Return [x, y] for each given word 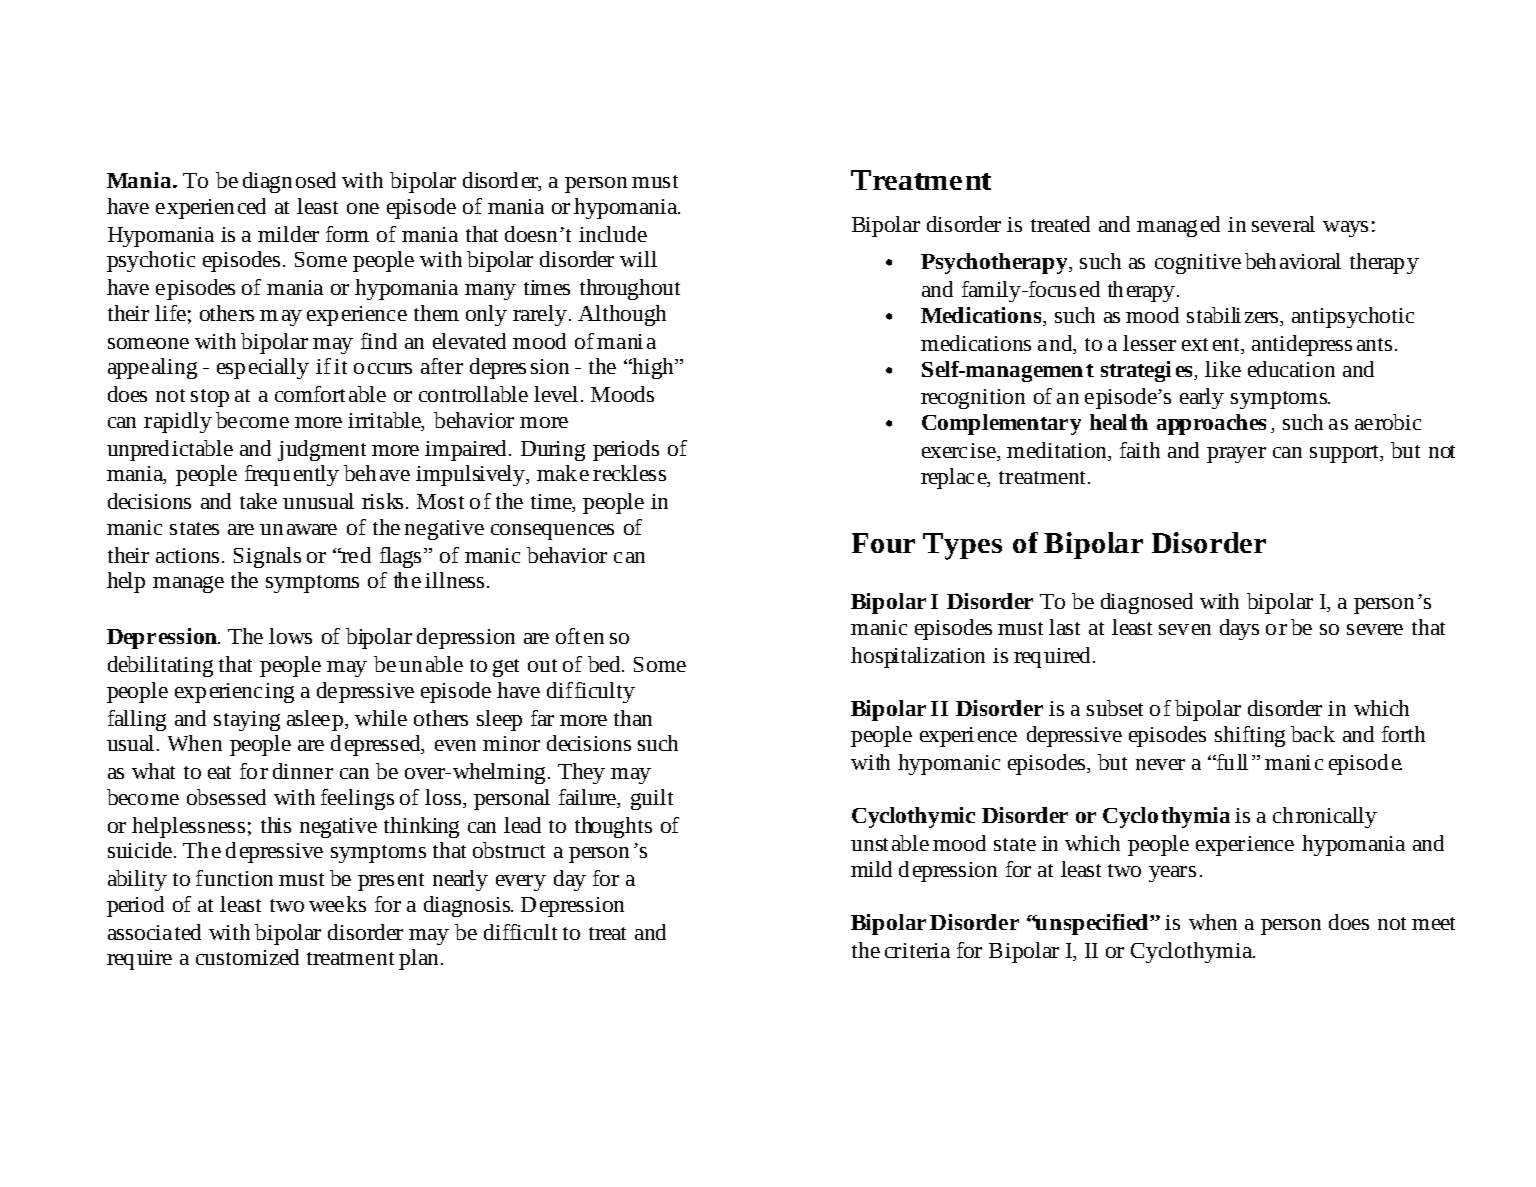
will [638, 259]
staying [247, 721]
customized [247, 957]
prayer [1236, 455]
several [1283, 224]
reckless [629, 473]
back [1313, 734]
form [347, 234]
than [633, 718]
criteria [917, 950]
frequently [292, 475]
